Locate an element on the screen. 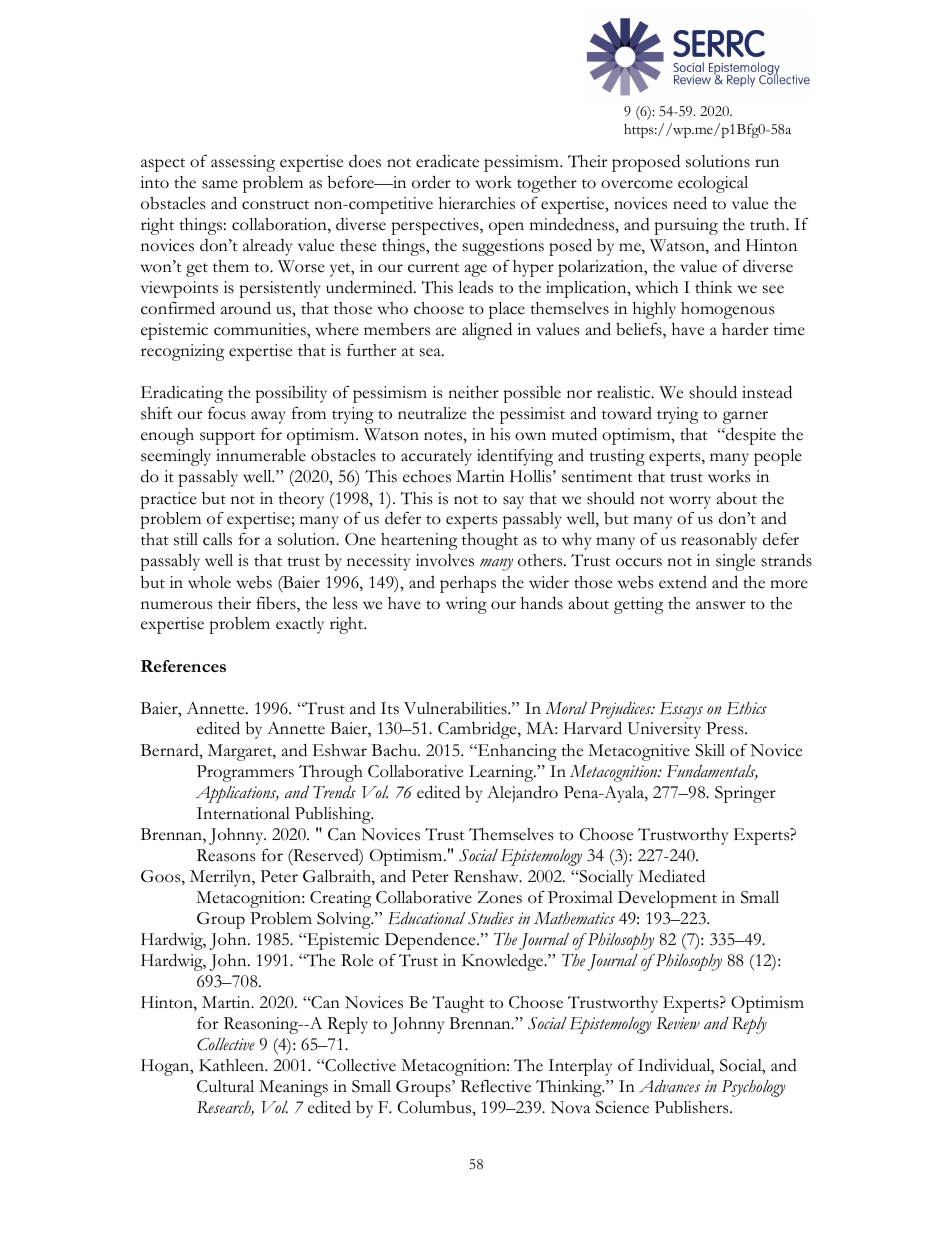 Image resolution: width=952 pixels, height=1233 pixels. Cultural is located at coordinates (225, 1086).
